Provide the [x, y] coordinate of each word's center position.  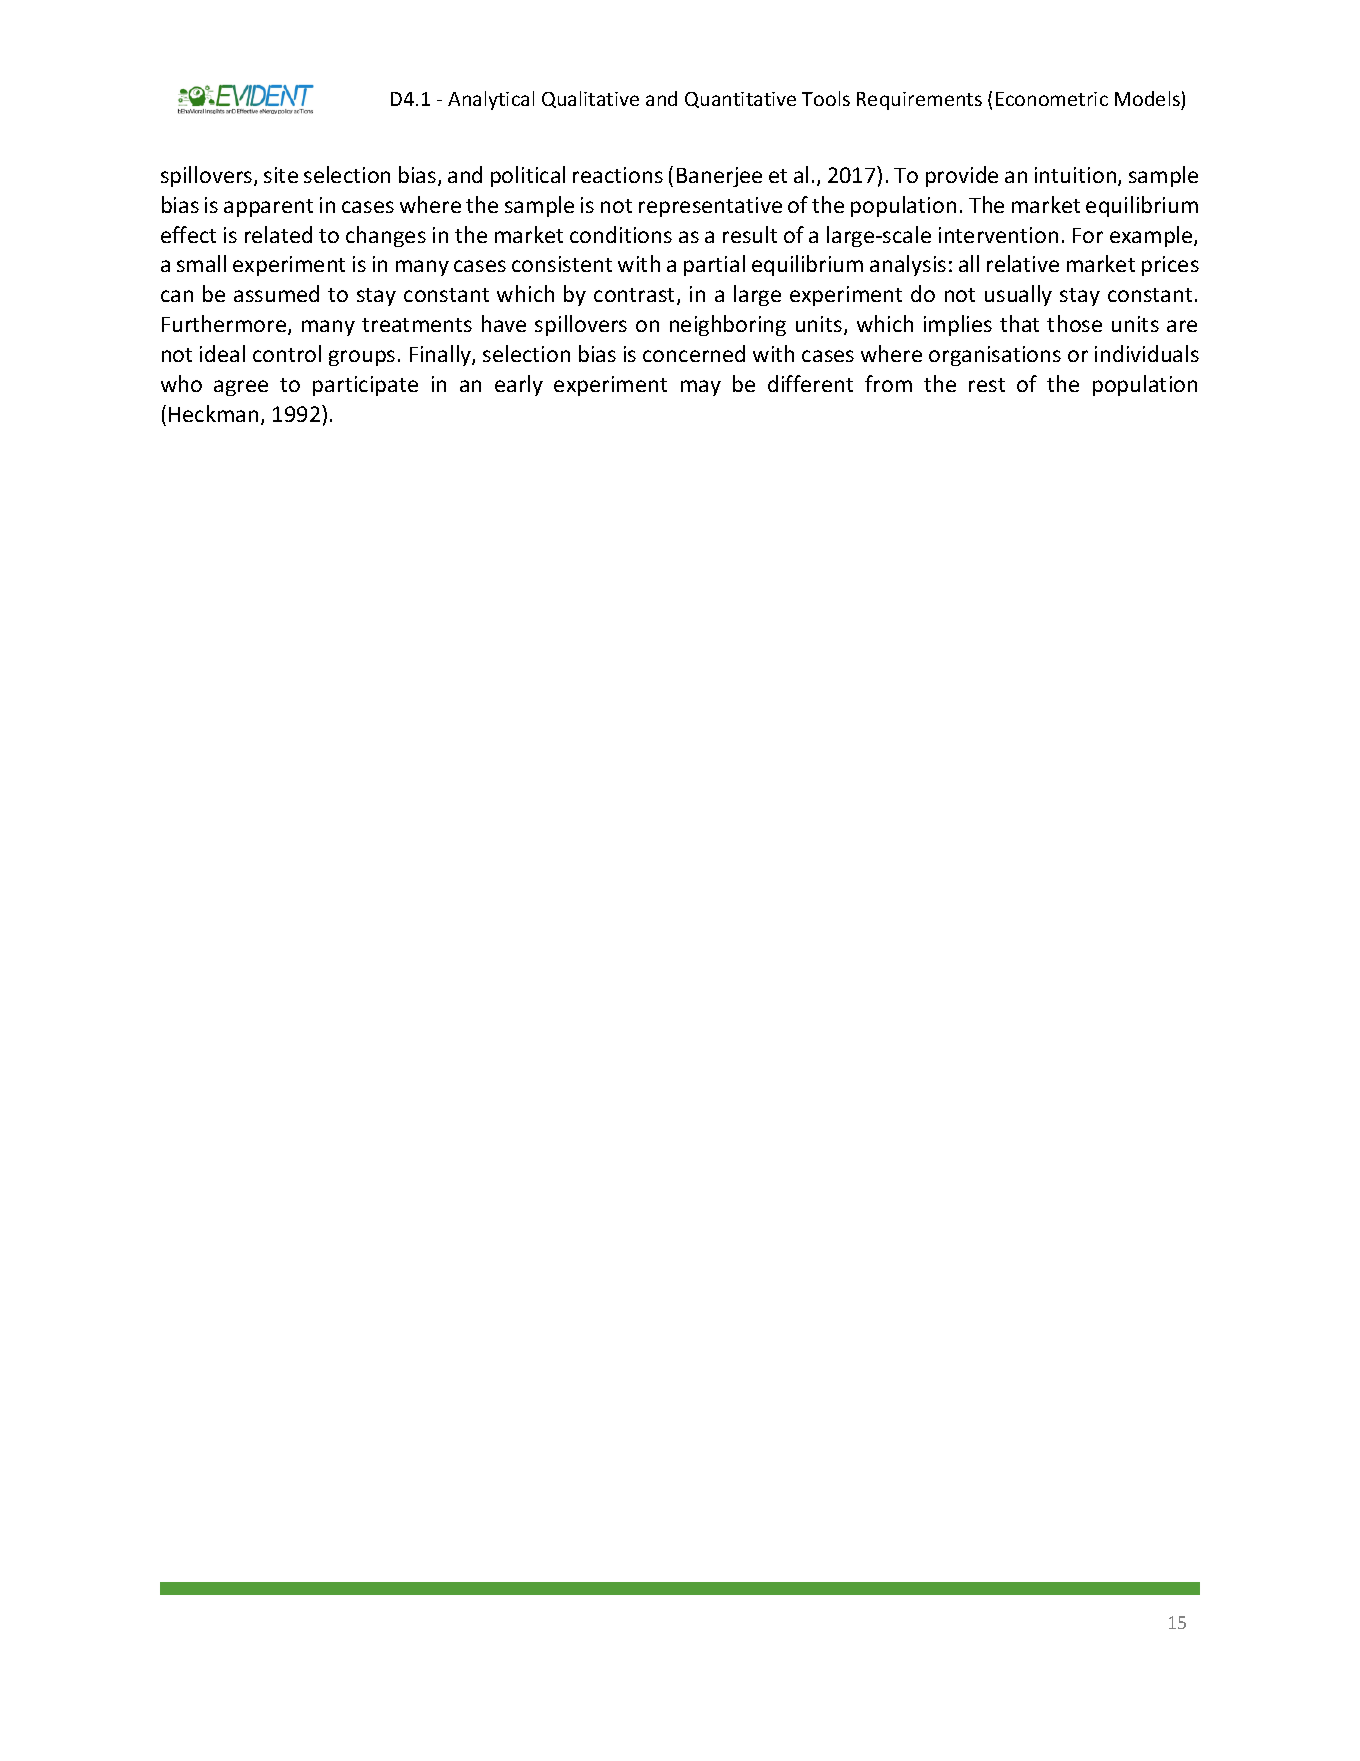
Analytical [491, 100]
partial [714, 265]
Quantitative [740, 100]
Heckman [213, 413]
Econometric [1052, 99]
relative [1023, 263]
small [201, 263]
